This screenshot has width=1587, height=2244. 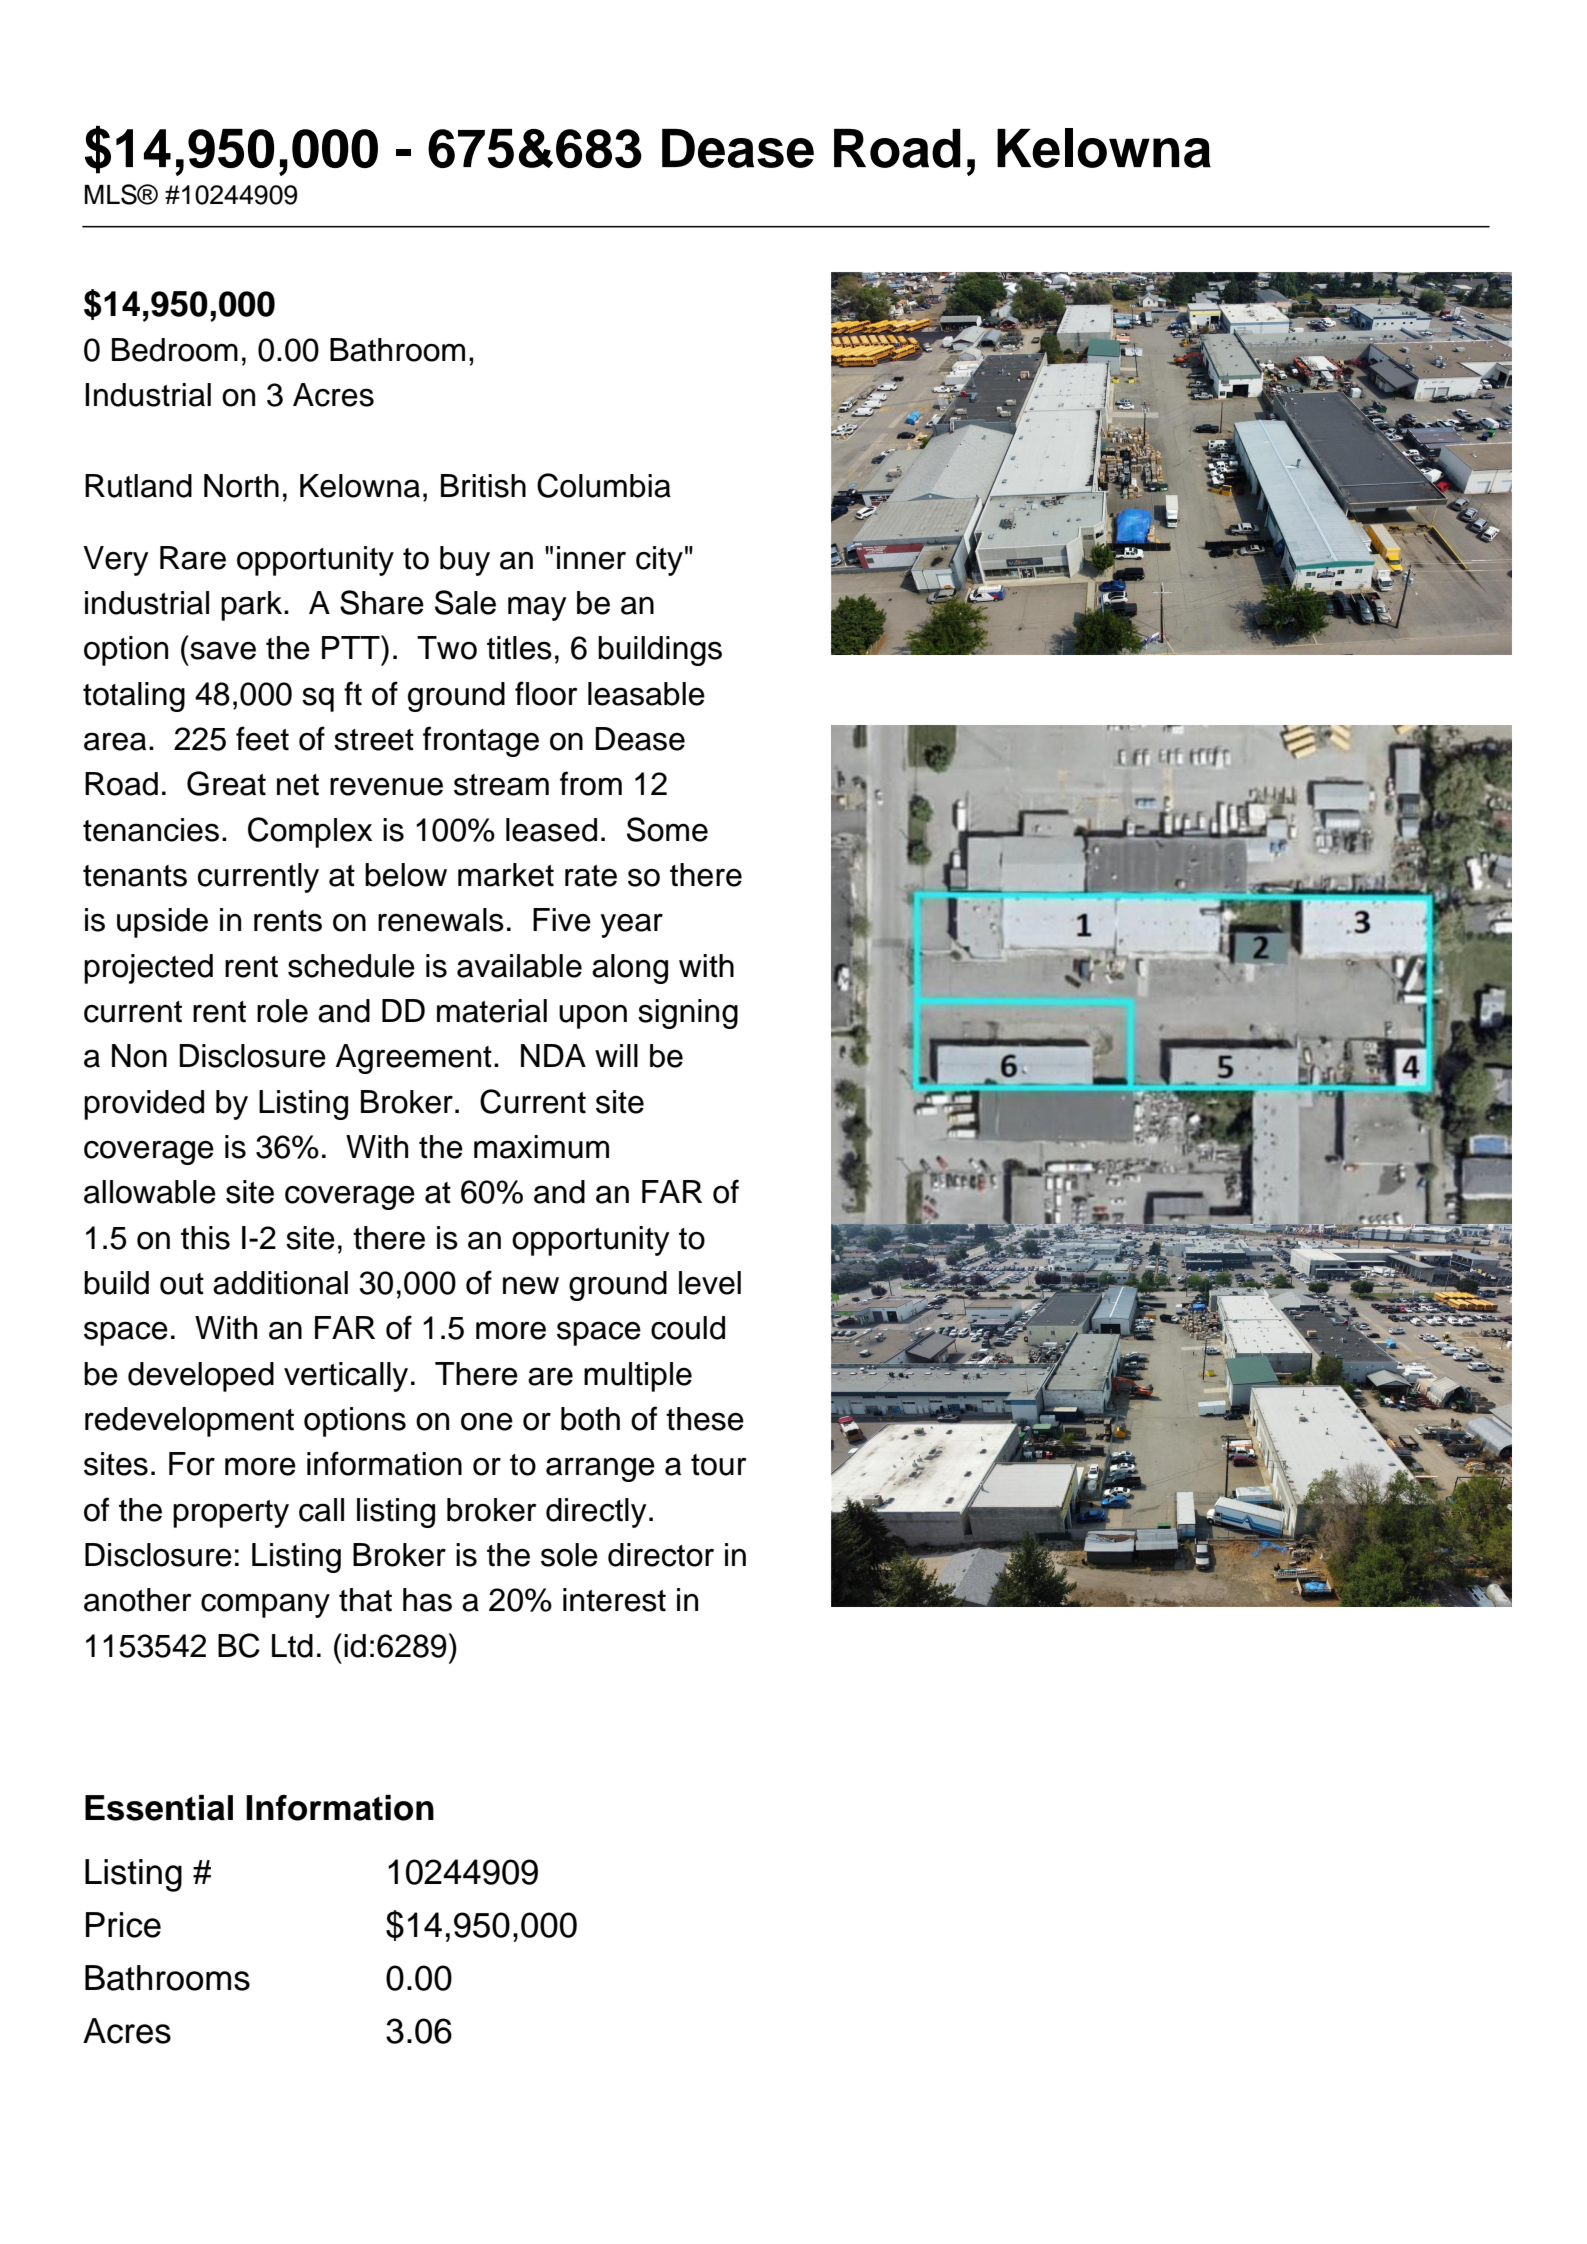 I want to click on British, so click(x=483, y=486).
